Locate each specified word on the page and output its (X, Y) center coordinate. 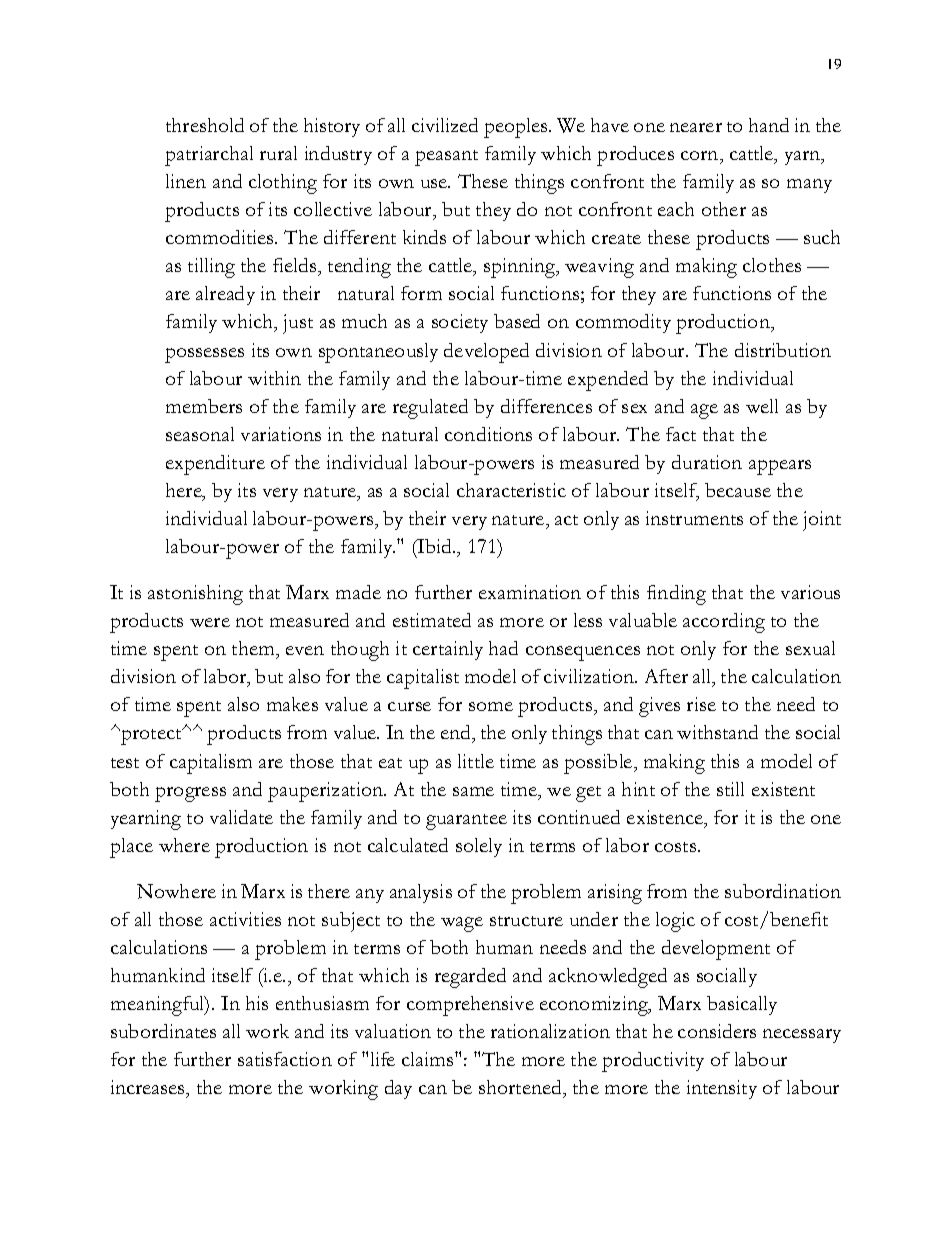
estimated (432, 620)
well (762, 406)
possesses (204, 355)
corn (701, 157)
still (730, 789)
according (724, 623)
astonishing (195, 595)
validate (241, 817)
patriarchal (209, 156)
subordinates (163, 1031)
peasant (446, 158)
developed (486, 353)
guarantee (466, 822)
